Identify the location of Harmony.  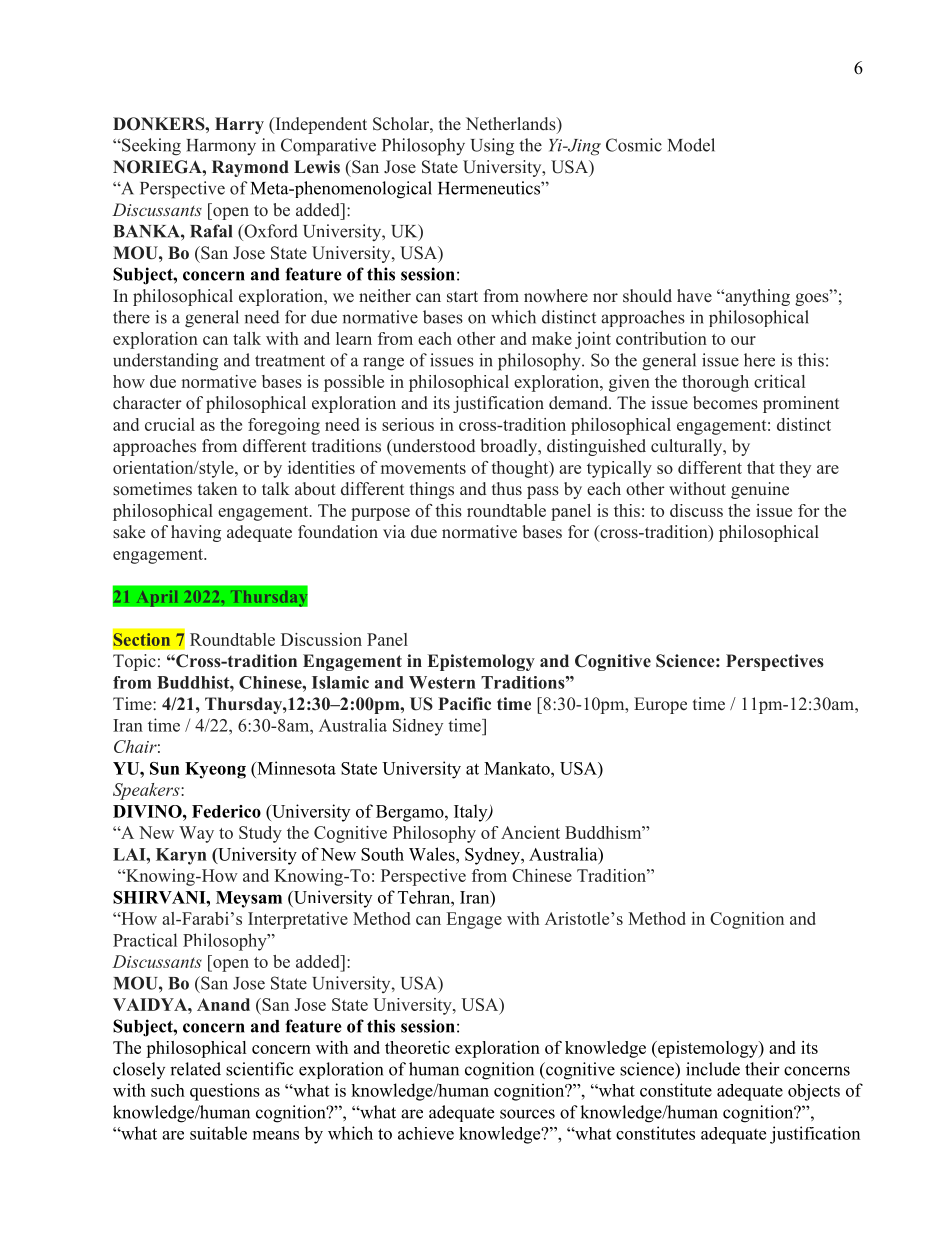
(221, 147).
